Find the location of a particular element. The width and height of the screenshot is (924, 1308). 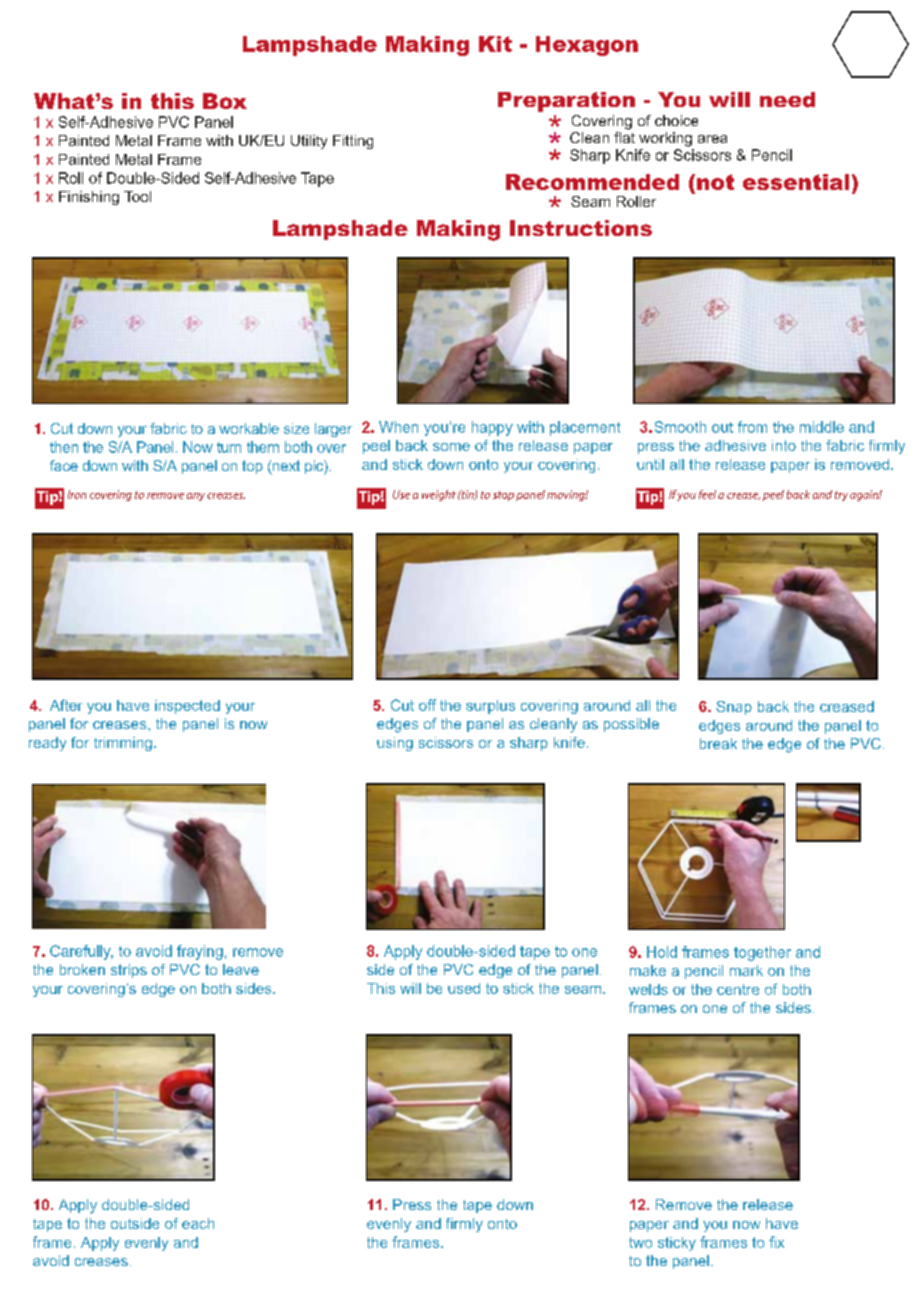

Tool is located at coordinates (137, 196).
